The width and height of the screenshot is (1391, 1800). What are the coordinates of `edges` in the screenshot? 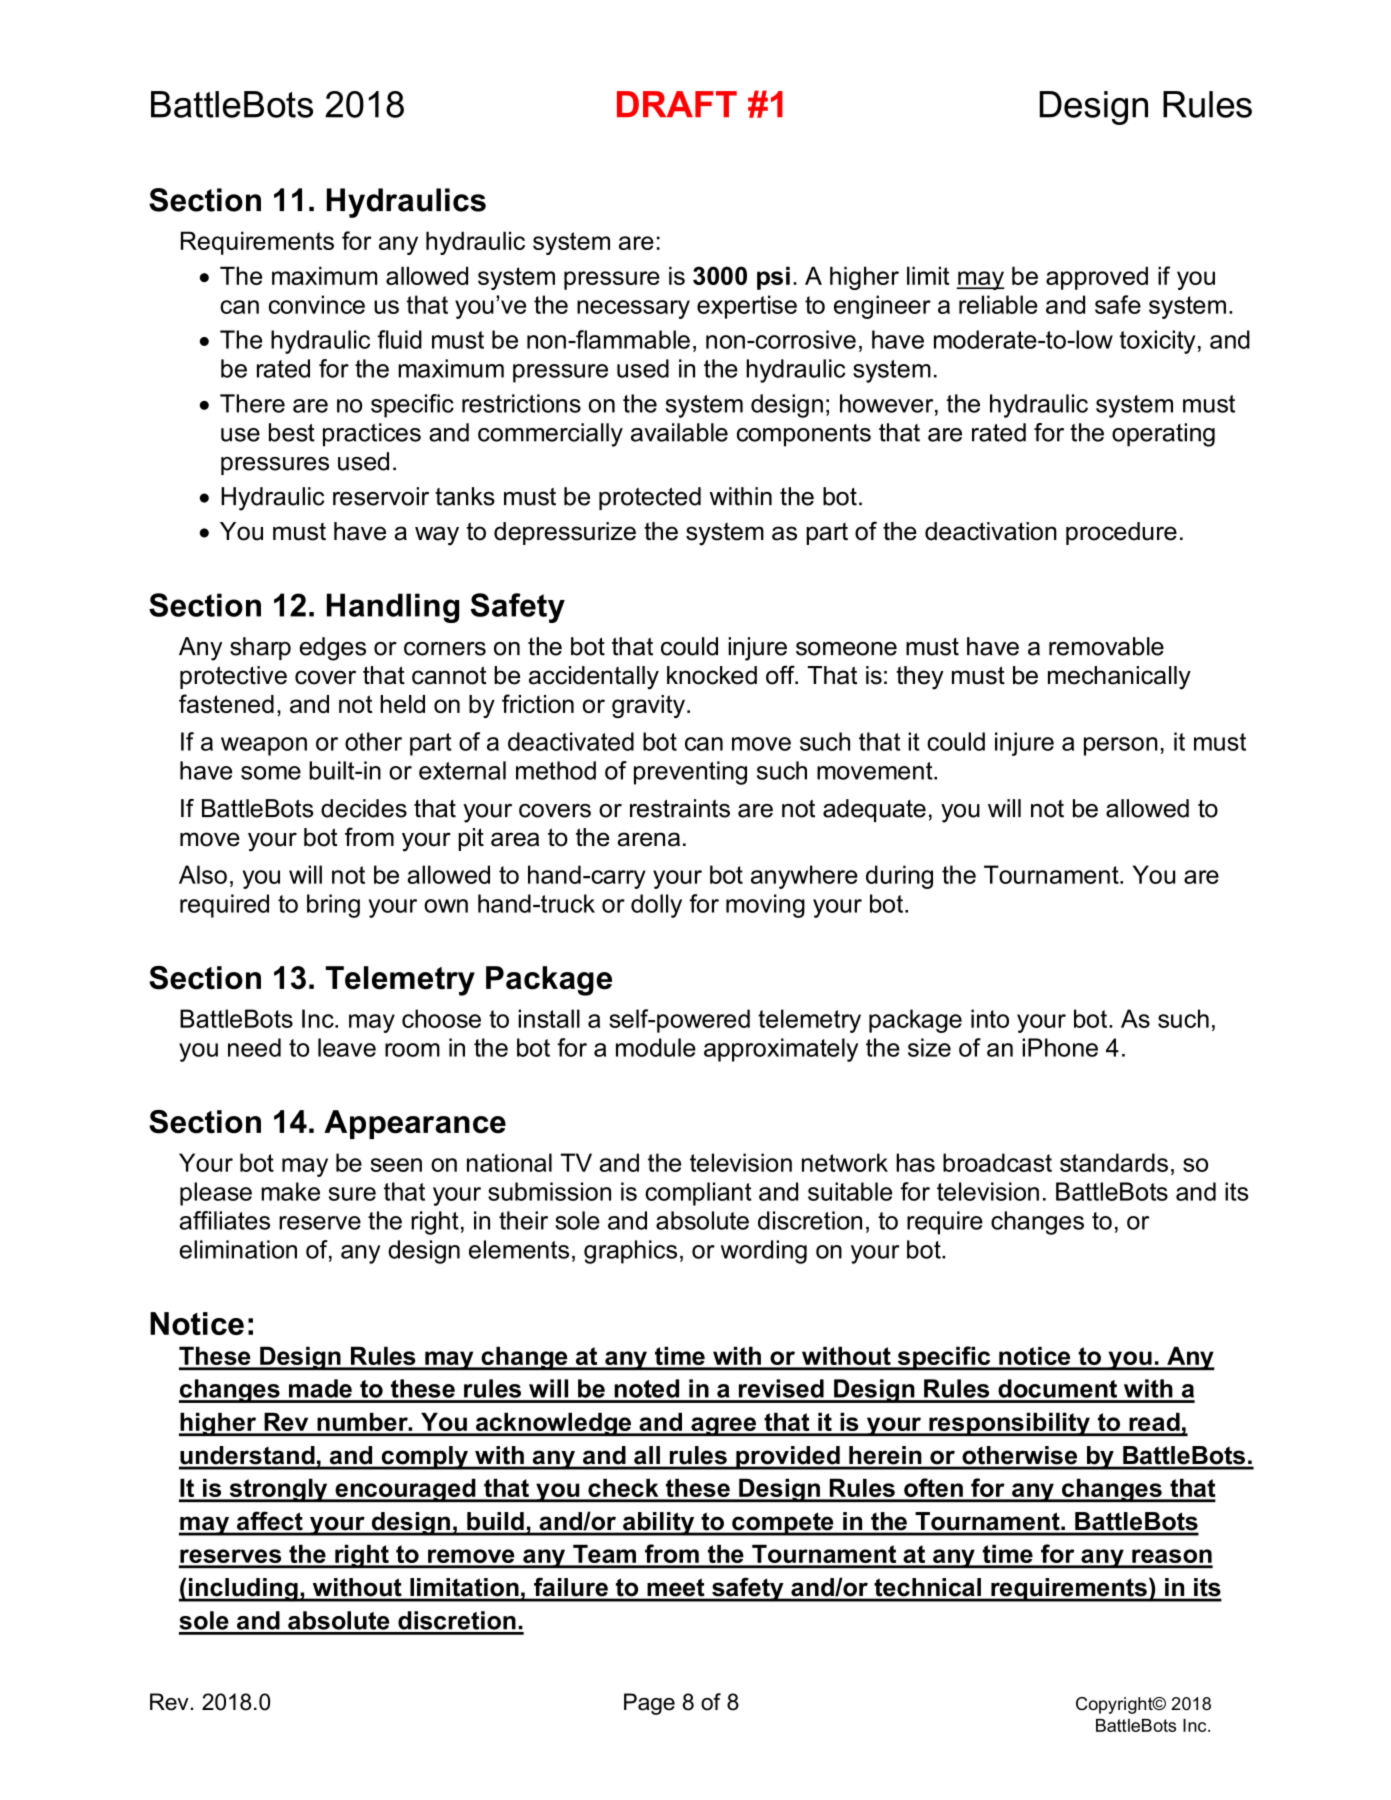 It's located at (333, 649).
